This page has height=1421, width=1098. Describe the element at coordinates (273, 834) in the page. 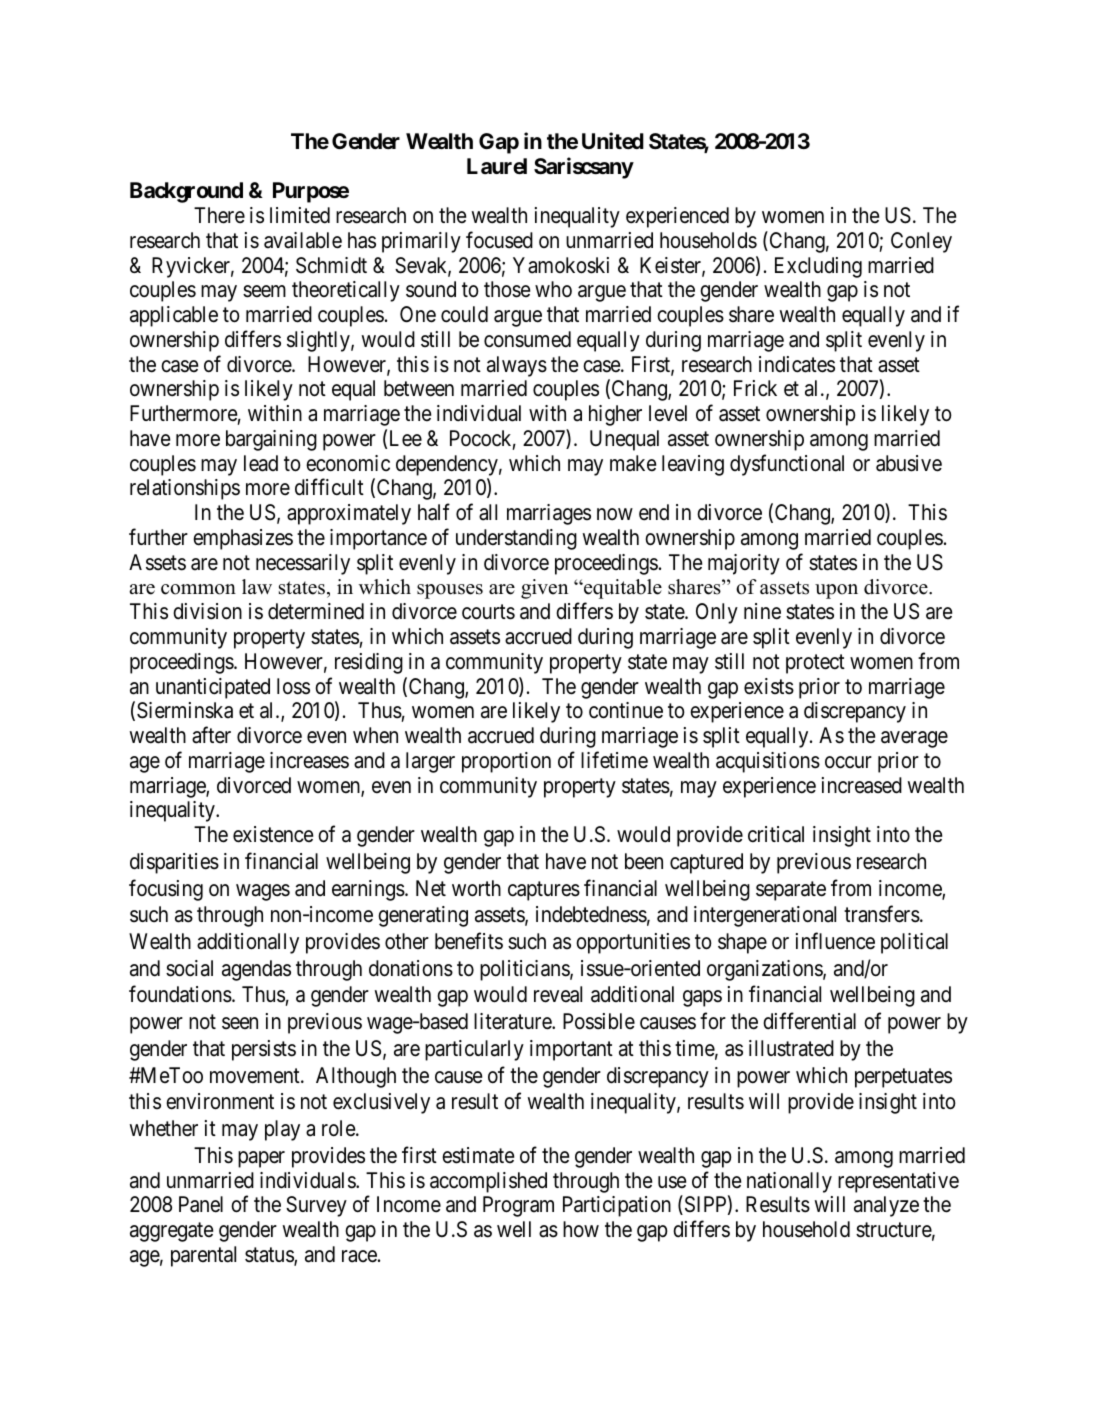

I see `existence` at that location.
